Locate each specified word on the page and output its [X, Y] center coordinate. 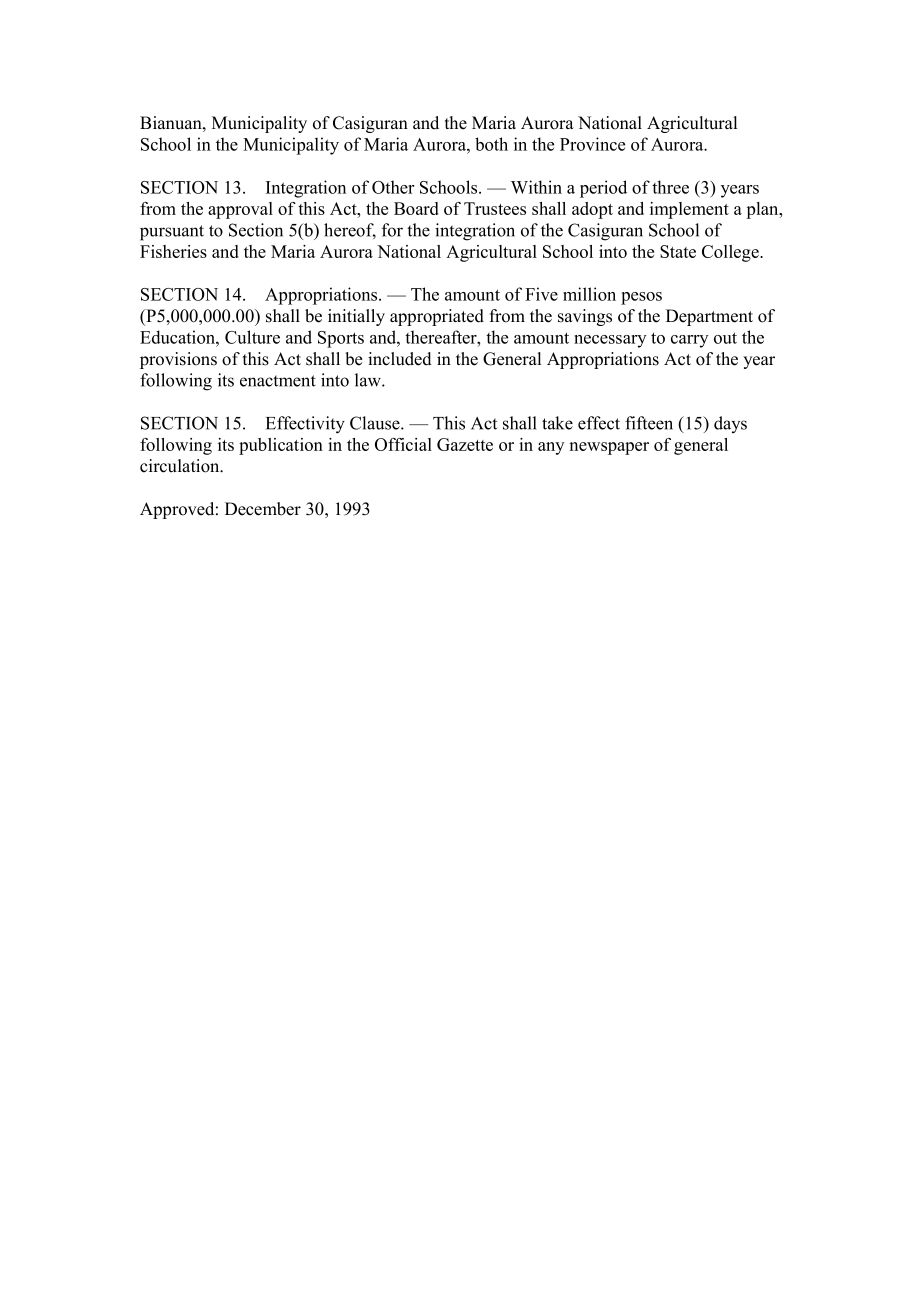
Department [709, 317]
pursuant [172, 233]
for [392, 230]
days [730, 424]
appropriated [437, 317]
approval [240, 210]
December [263, 509]
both [491, 144]
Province [592, 144]
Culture [252, 337]
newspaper [609, 448]
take [557, 423]
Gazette [465, 444]
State [678, 251]
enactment [278, 381]
